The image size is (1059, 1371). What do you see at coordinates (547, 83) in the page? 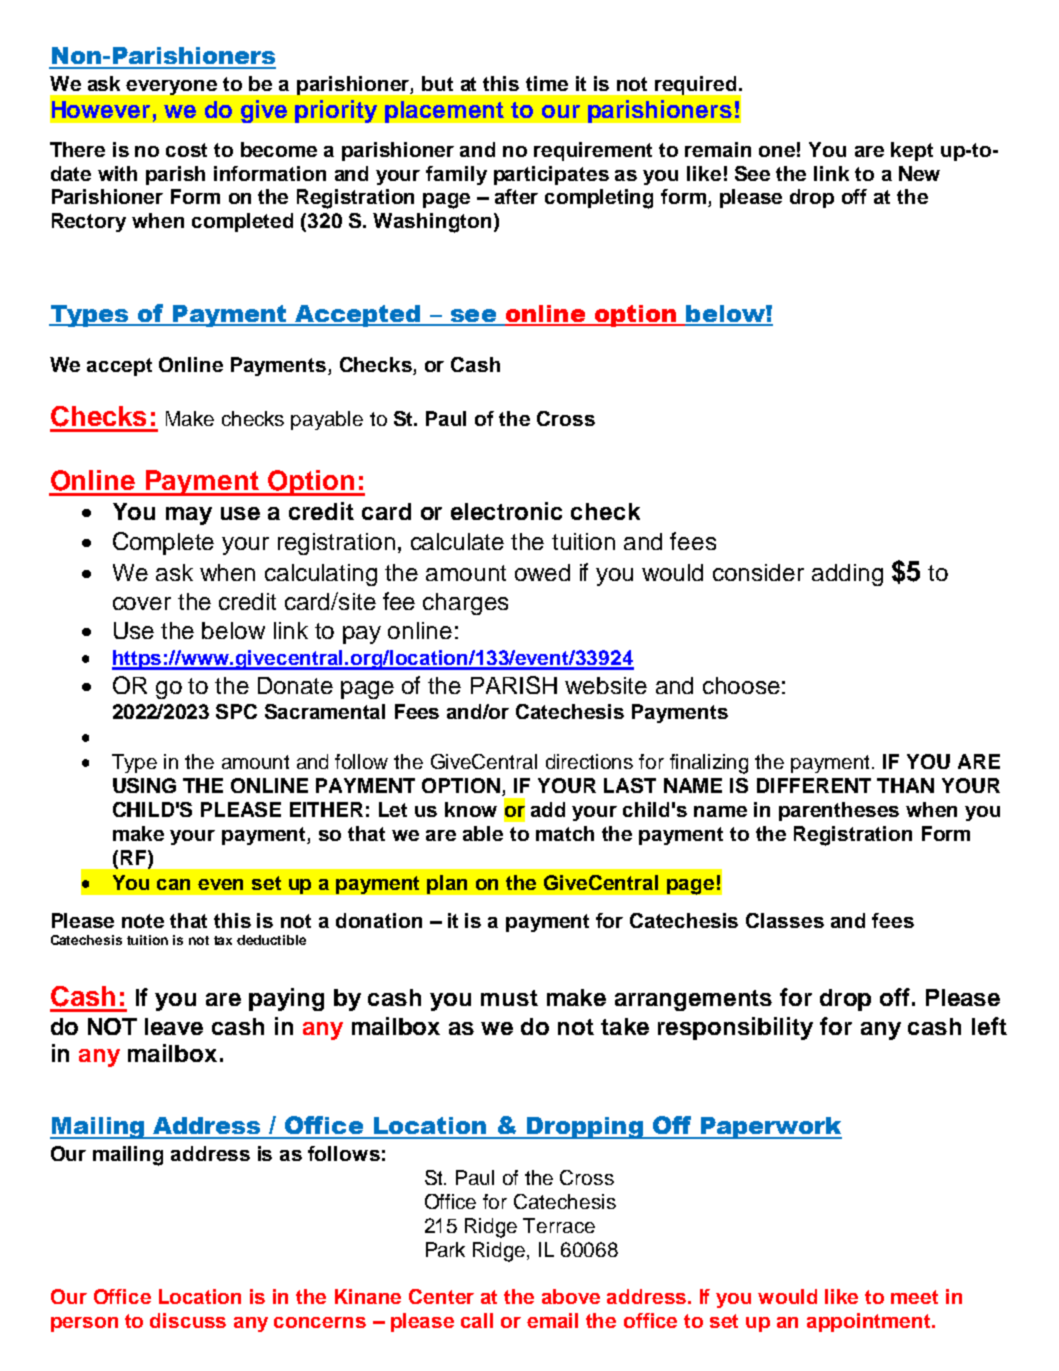
I see `time` at bounding box center [547, 83].
